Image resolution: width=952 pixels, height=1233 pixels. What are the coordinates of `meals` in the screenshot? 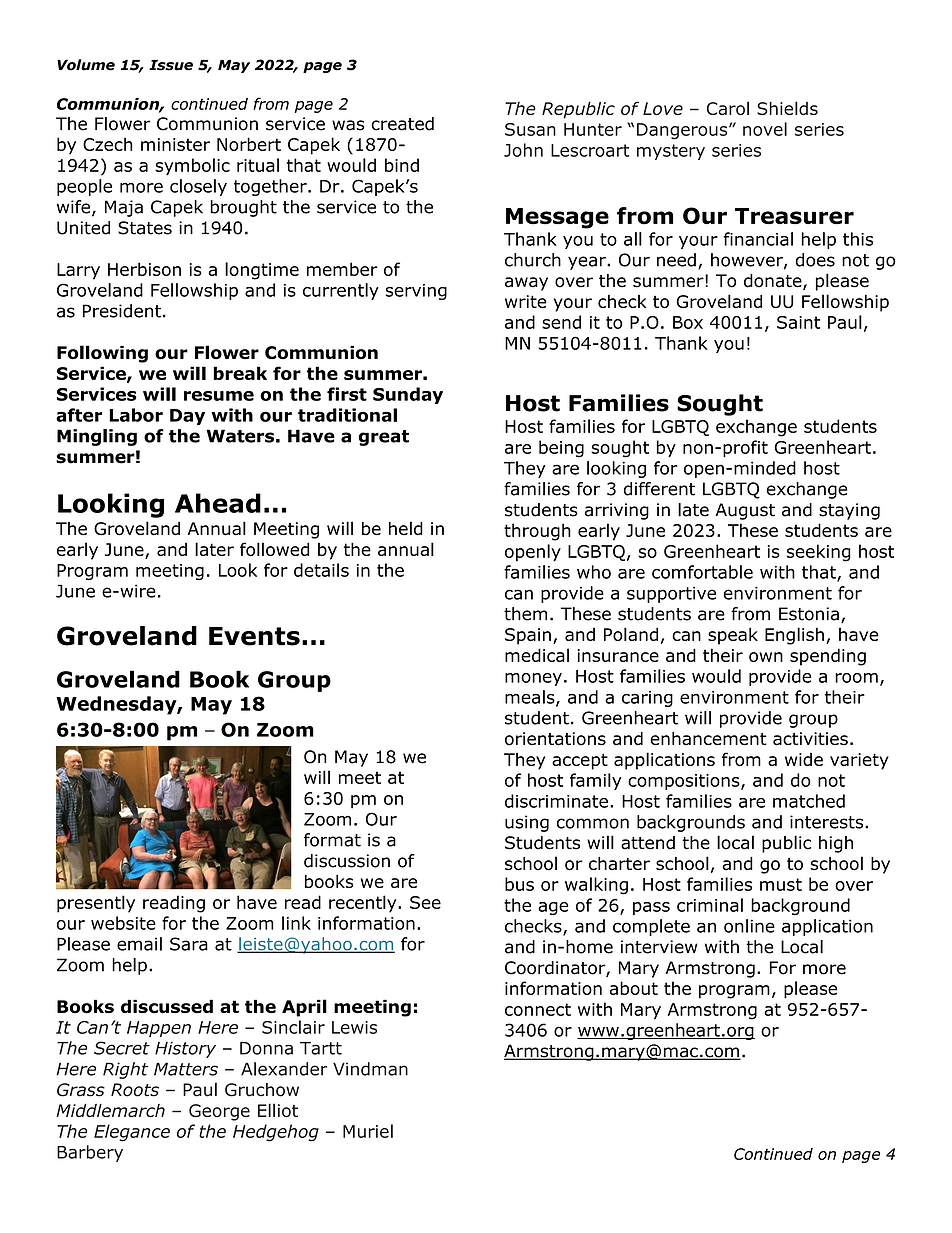 It's located at (531, 698).
